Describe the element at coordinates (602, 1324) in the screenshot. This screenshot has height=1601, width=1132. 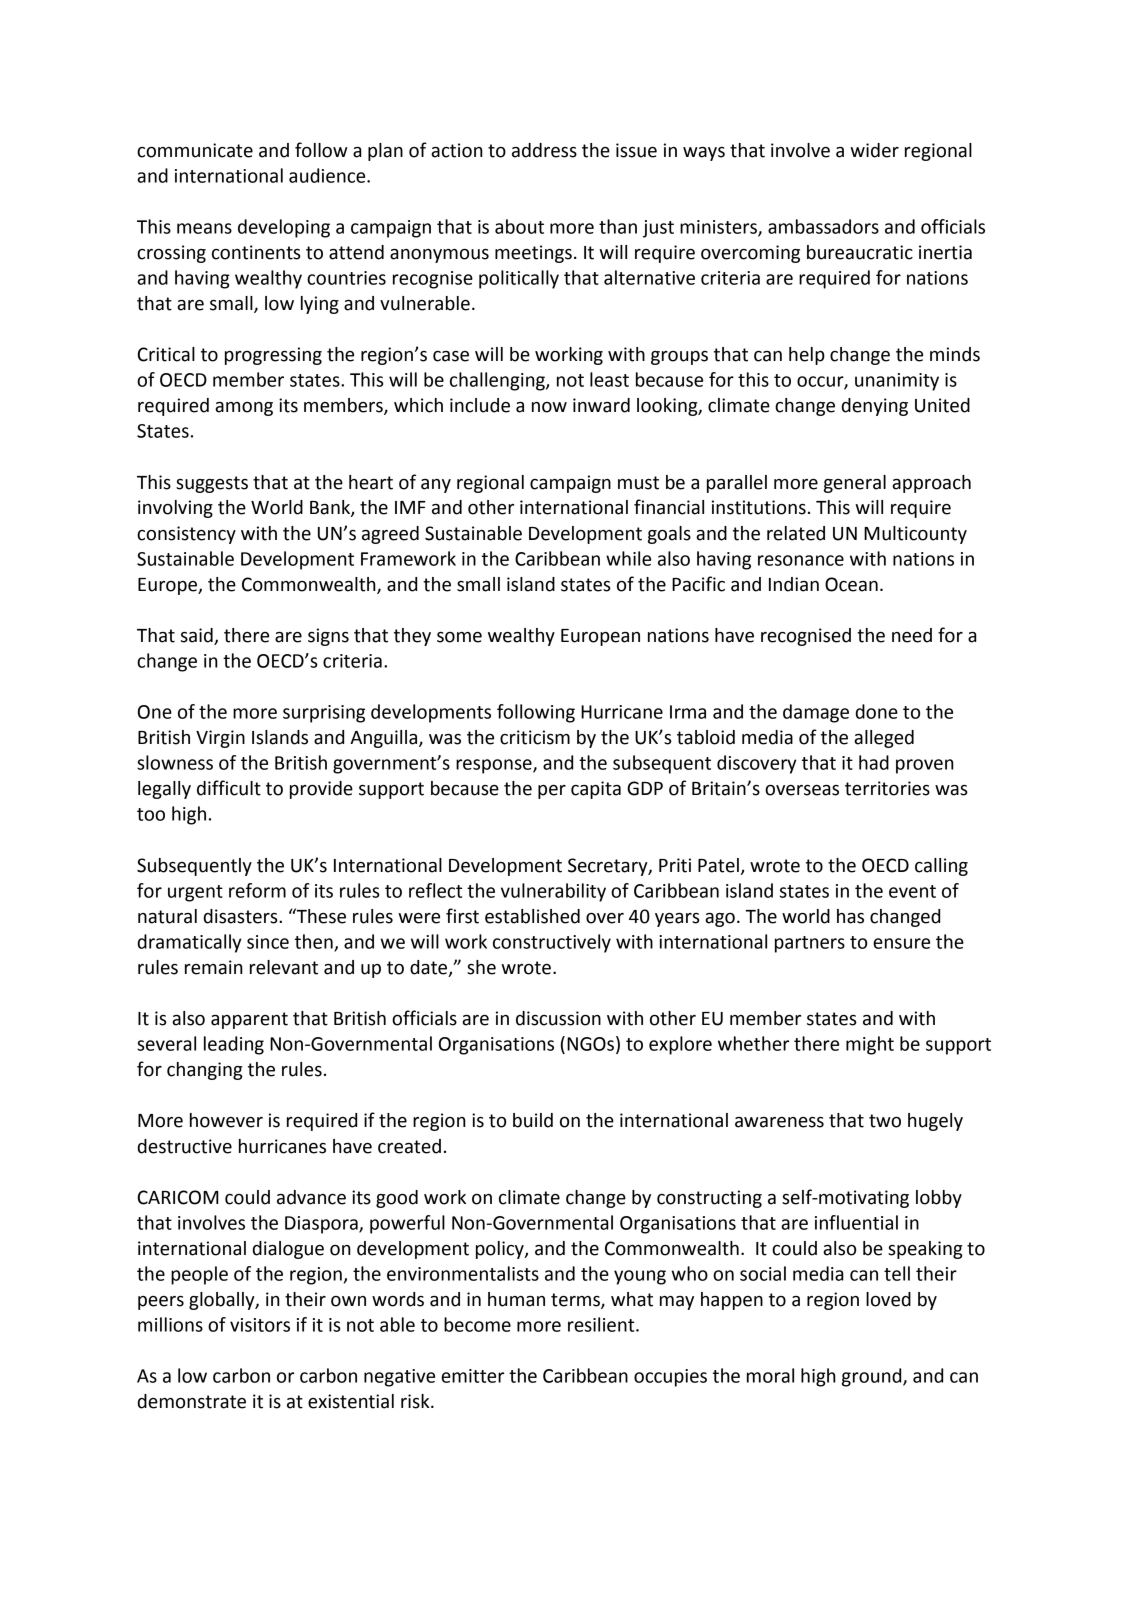
I see `resilient` at that location.
